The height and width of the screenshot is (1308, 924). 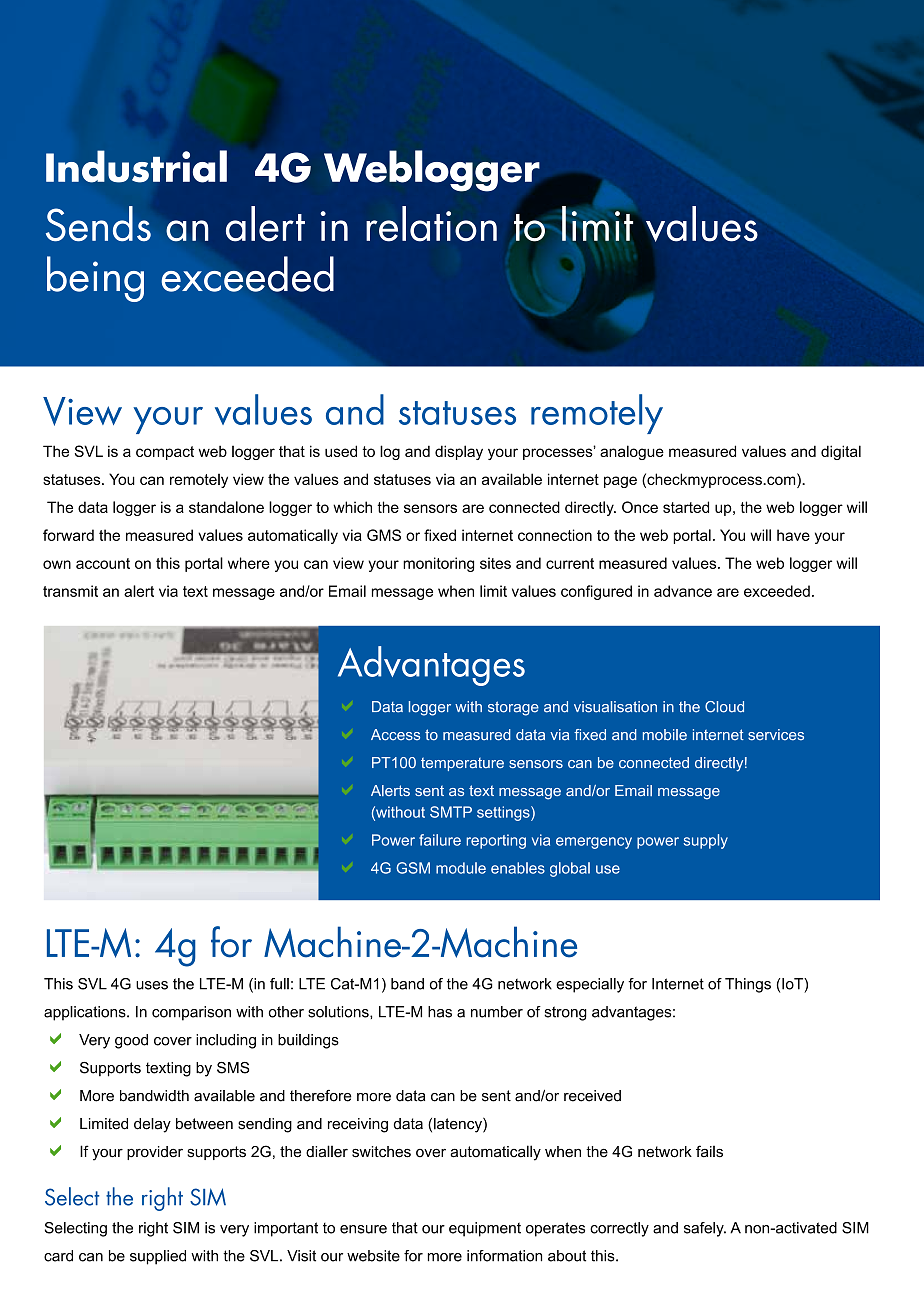 What do you see at coordinates (158, 1257) in the screenshot?
I see `supplied` at bounding box center [158, 1257].
